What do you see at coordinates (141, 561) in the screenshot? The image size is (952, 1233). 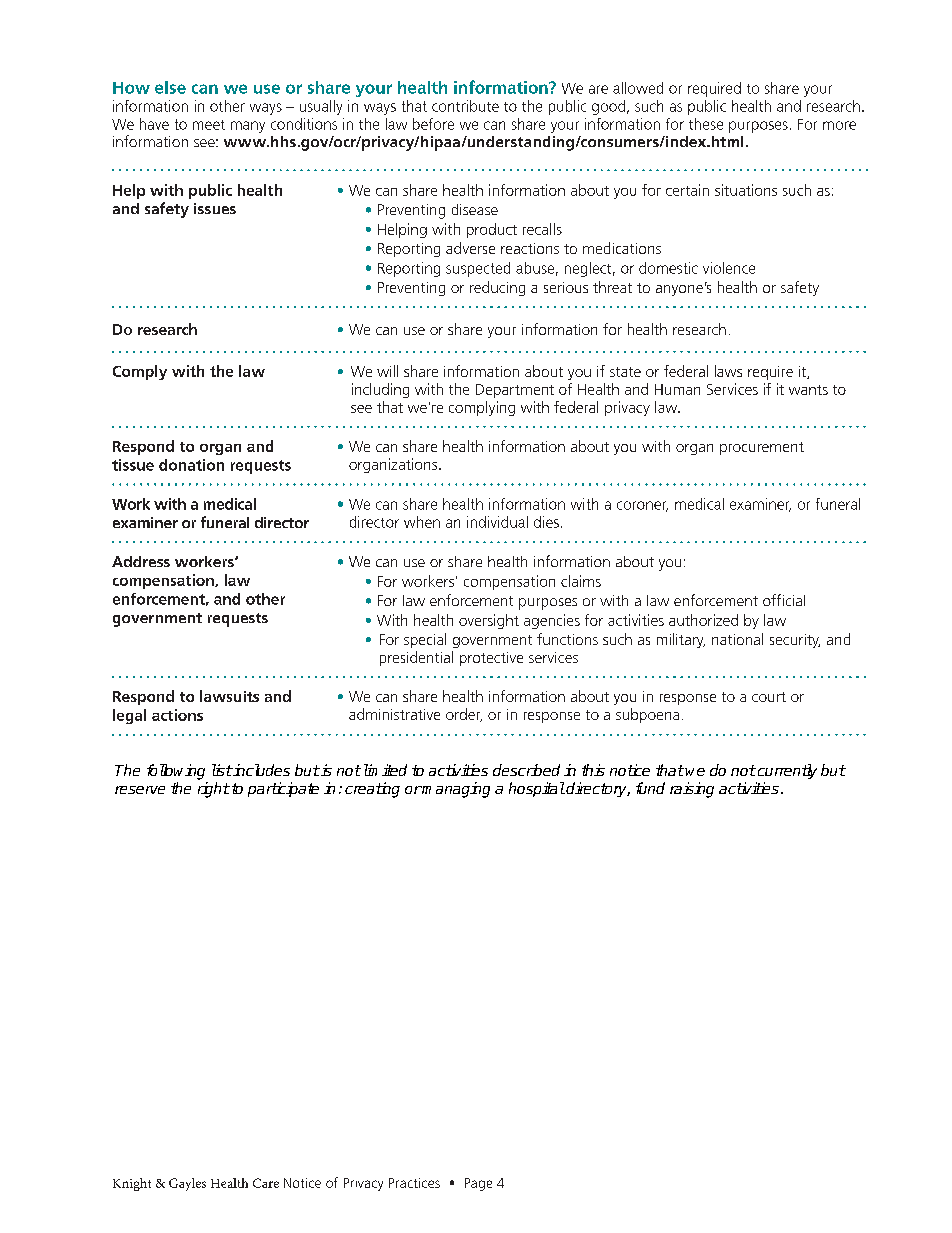 I see `Address` at bounding box center [141, 561].
